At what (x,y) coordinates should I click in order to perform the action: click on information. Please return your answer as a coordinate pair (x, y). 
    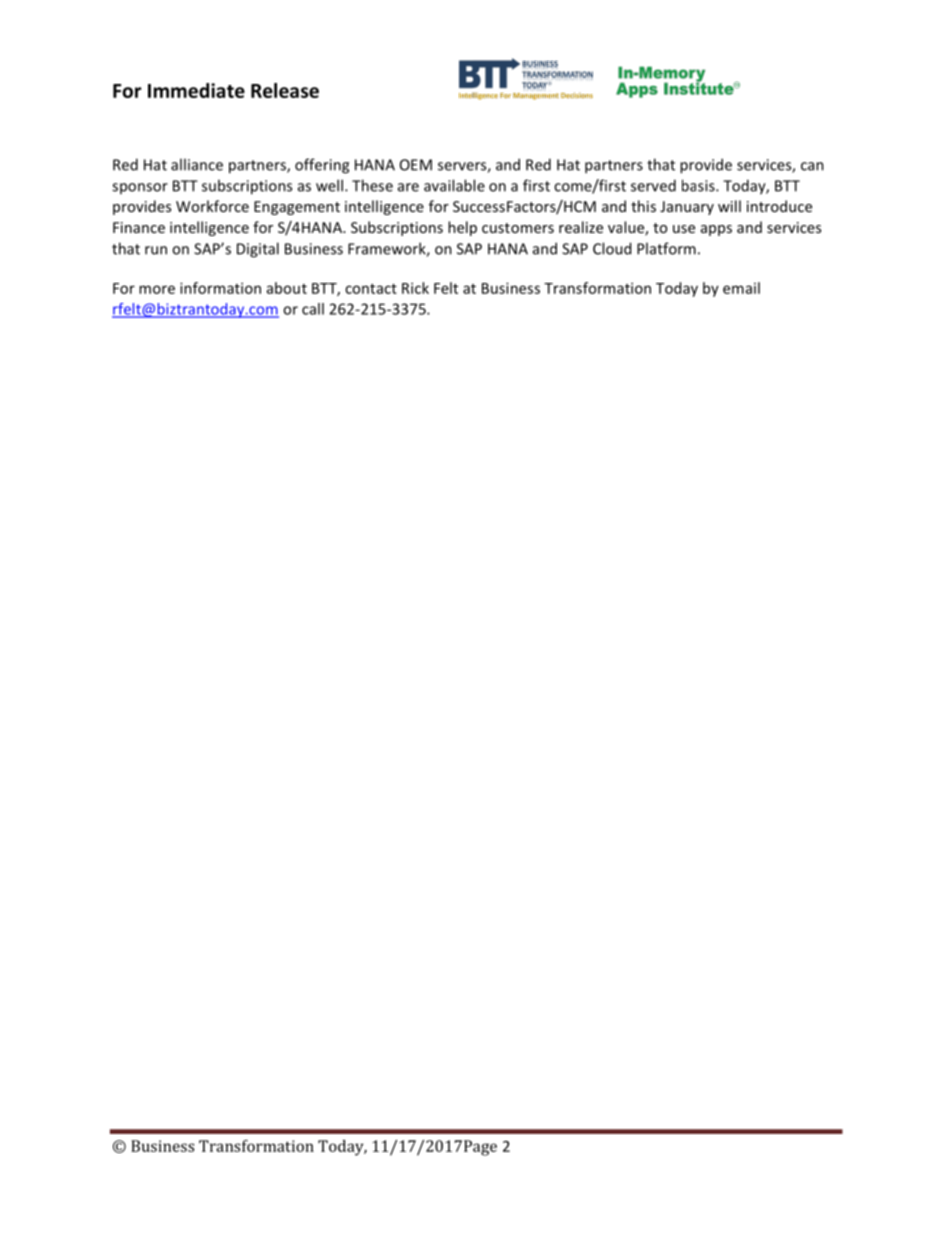
    Looking at the image, I should click on (220, 288).
